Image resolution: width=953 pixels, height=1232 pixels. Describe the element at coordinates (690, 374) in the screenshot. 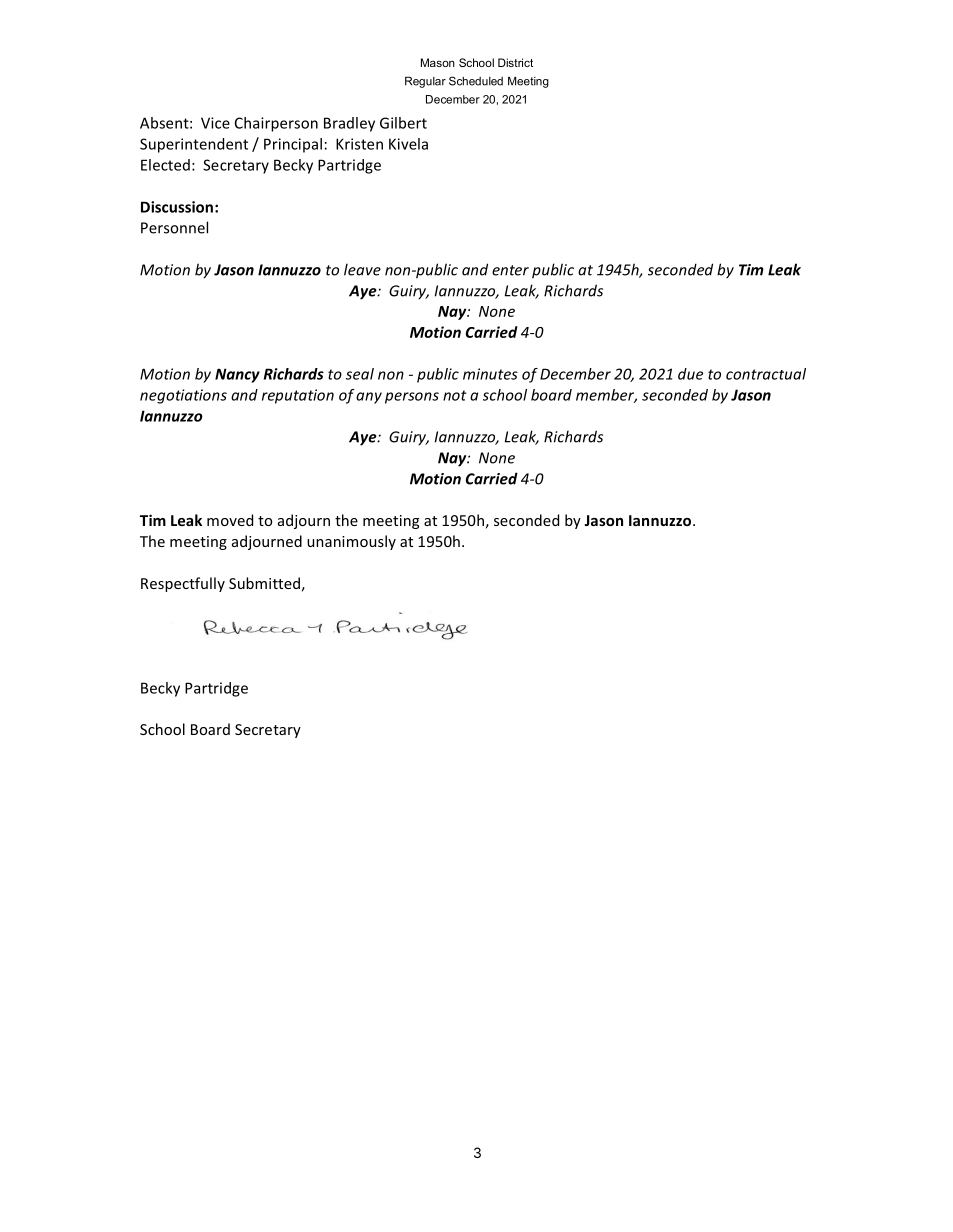

I see `due` at that location.
